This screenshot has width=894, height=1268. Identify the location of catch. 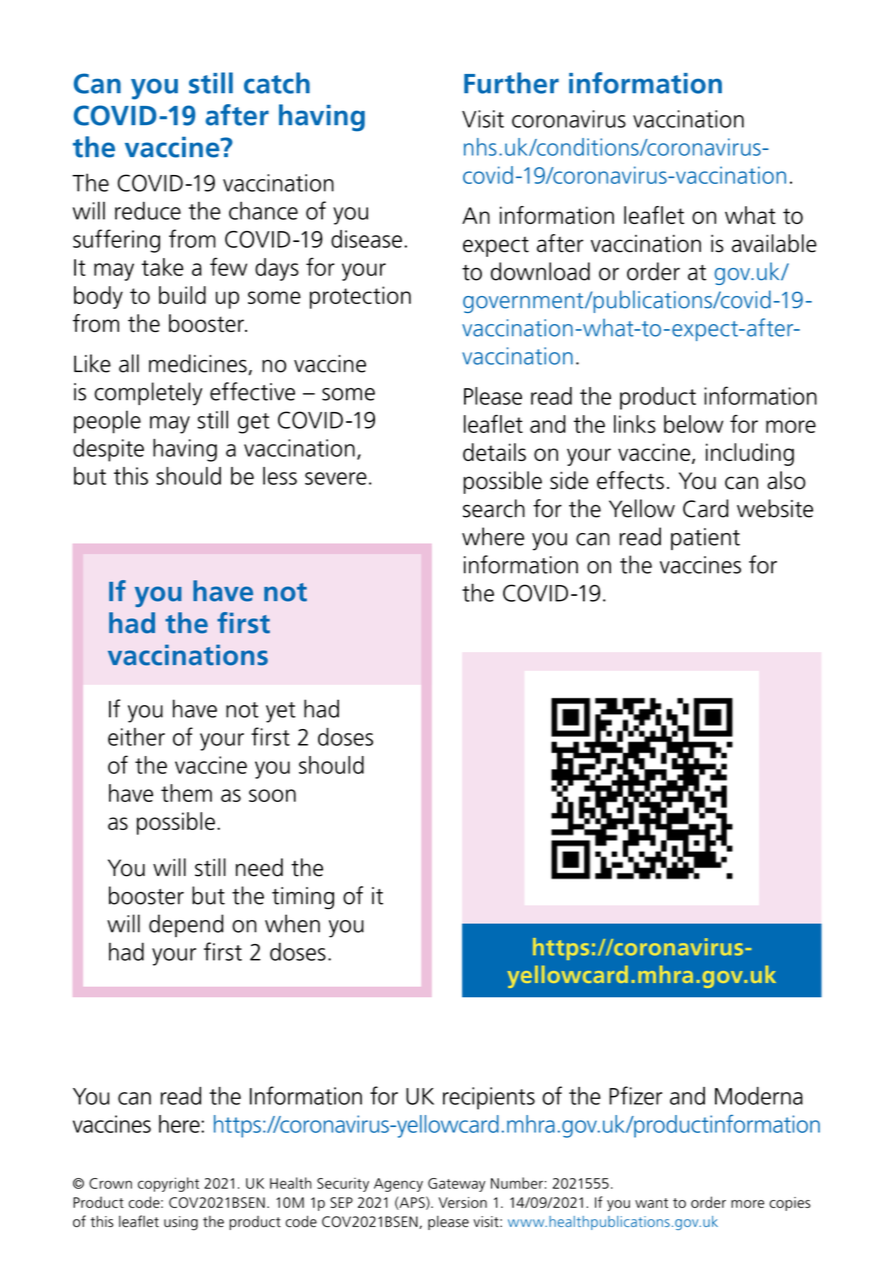
(277, 83).
